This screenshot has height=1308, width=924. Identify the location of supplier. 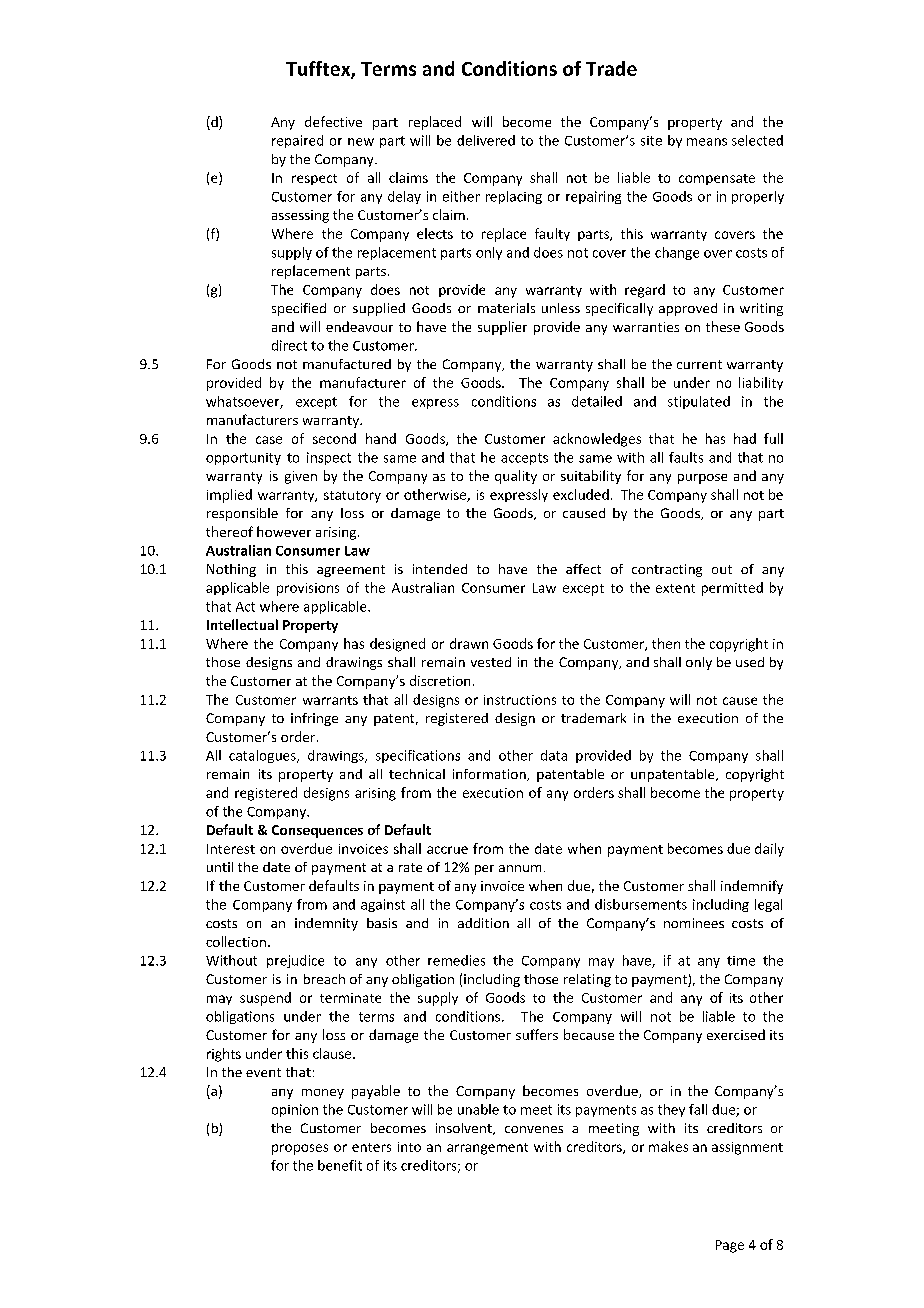
(502, 328).
